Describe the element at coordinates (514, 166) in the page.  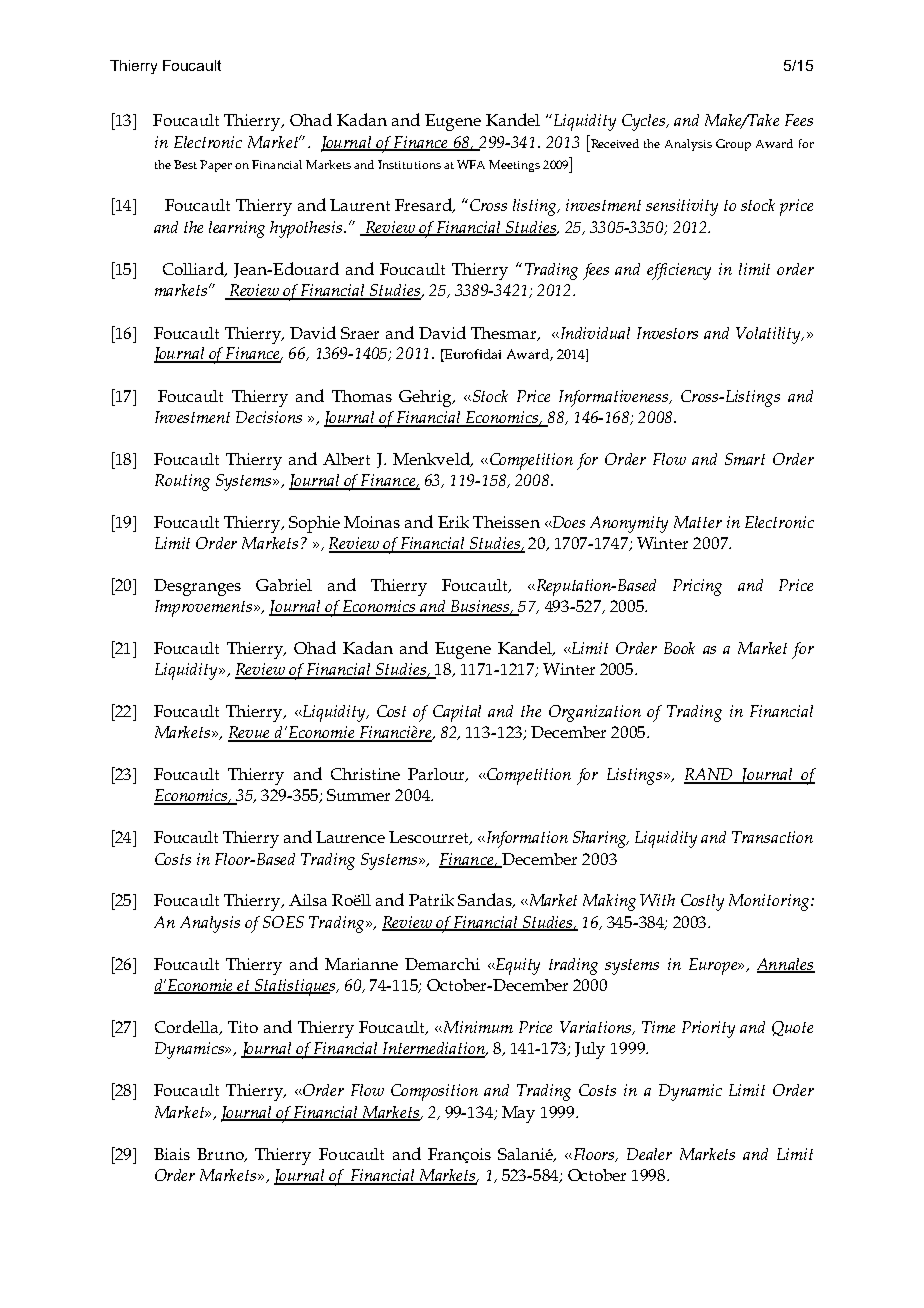
I see `Meetings` at that location.
